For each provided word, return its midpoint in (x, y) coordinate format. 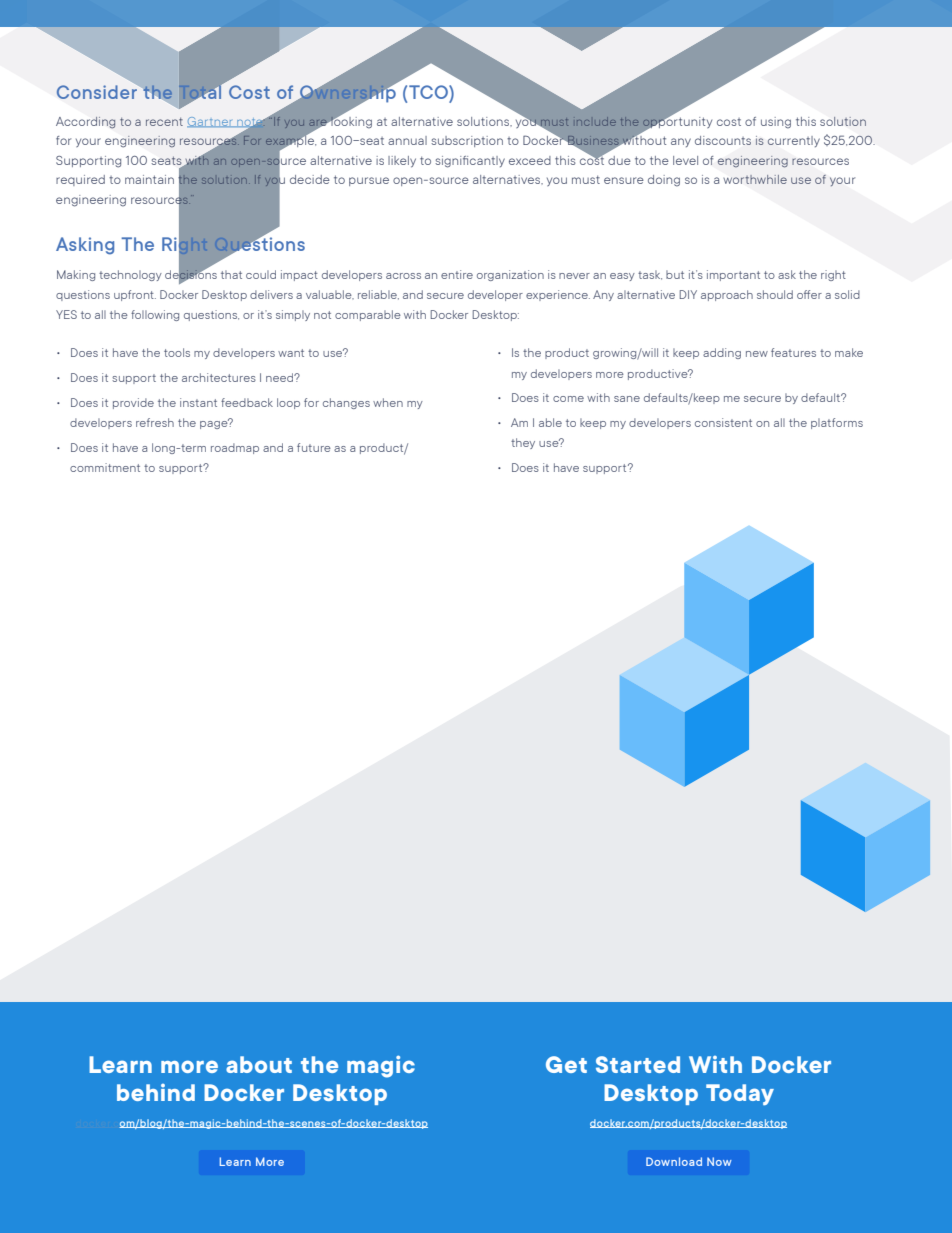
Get (566, 1064)
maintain (149, 179)
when (388, 402)
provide (133, 403)
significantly (470, 162)
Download (674, 1161)
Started (638, 1064)
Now (719, 1161)
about (259, 1064)
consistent (723, 422)
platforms (837, 423)
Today (740, 1094)
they (523, 443)
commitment (105, 467)
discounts (723, 140)
